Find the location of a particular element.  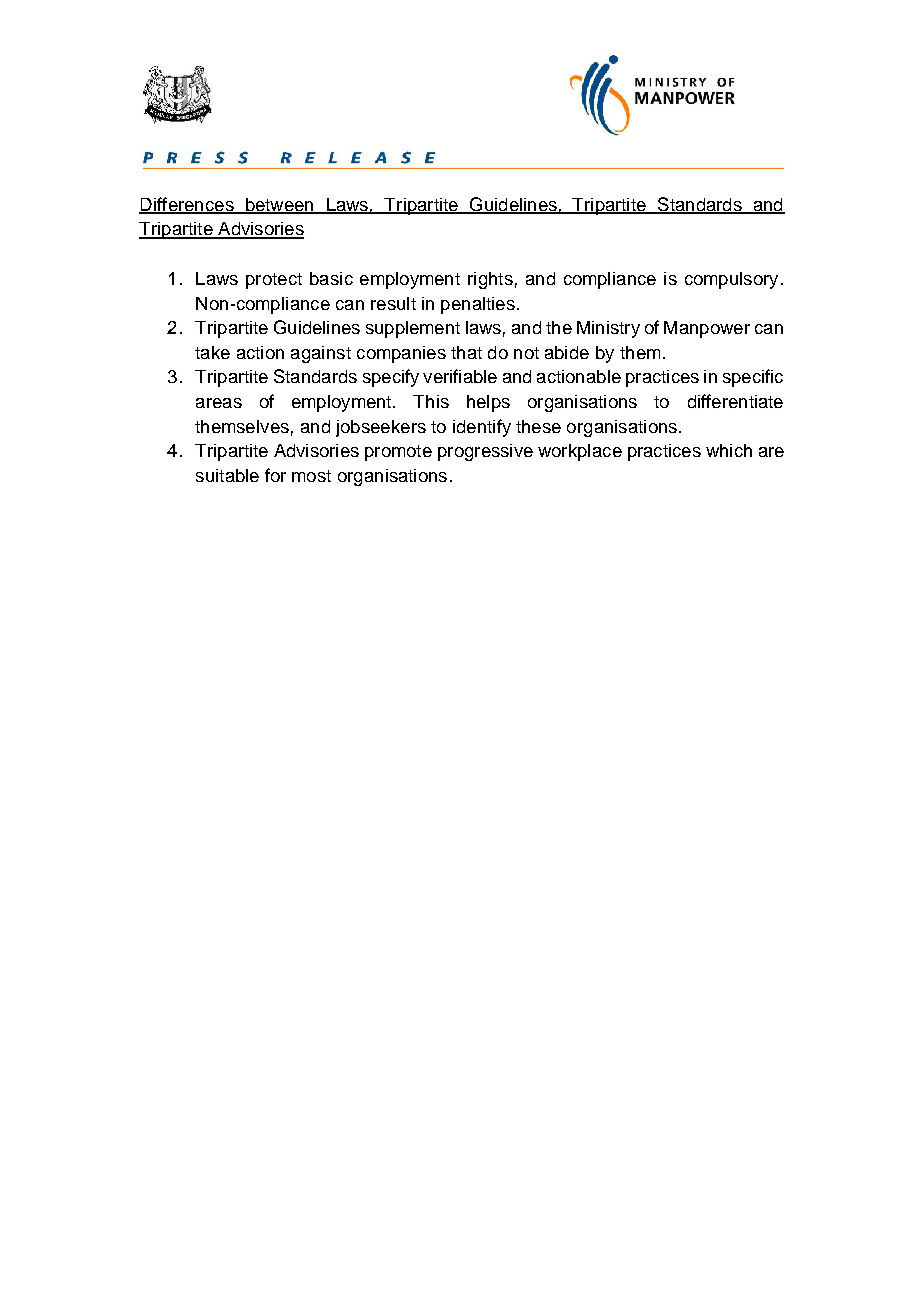

verifiable is located at coordinates (460, 376).
